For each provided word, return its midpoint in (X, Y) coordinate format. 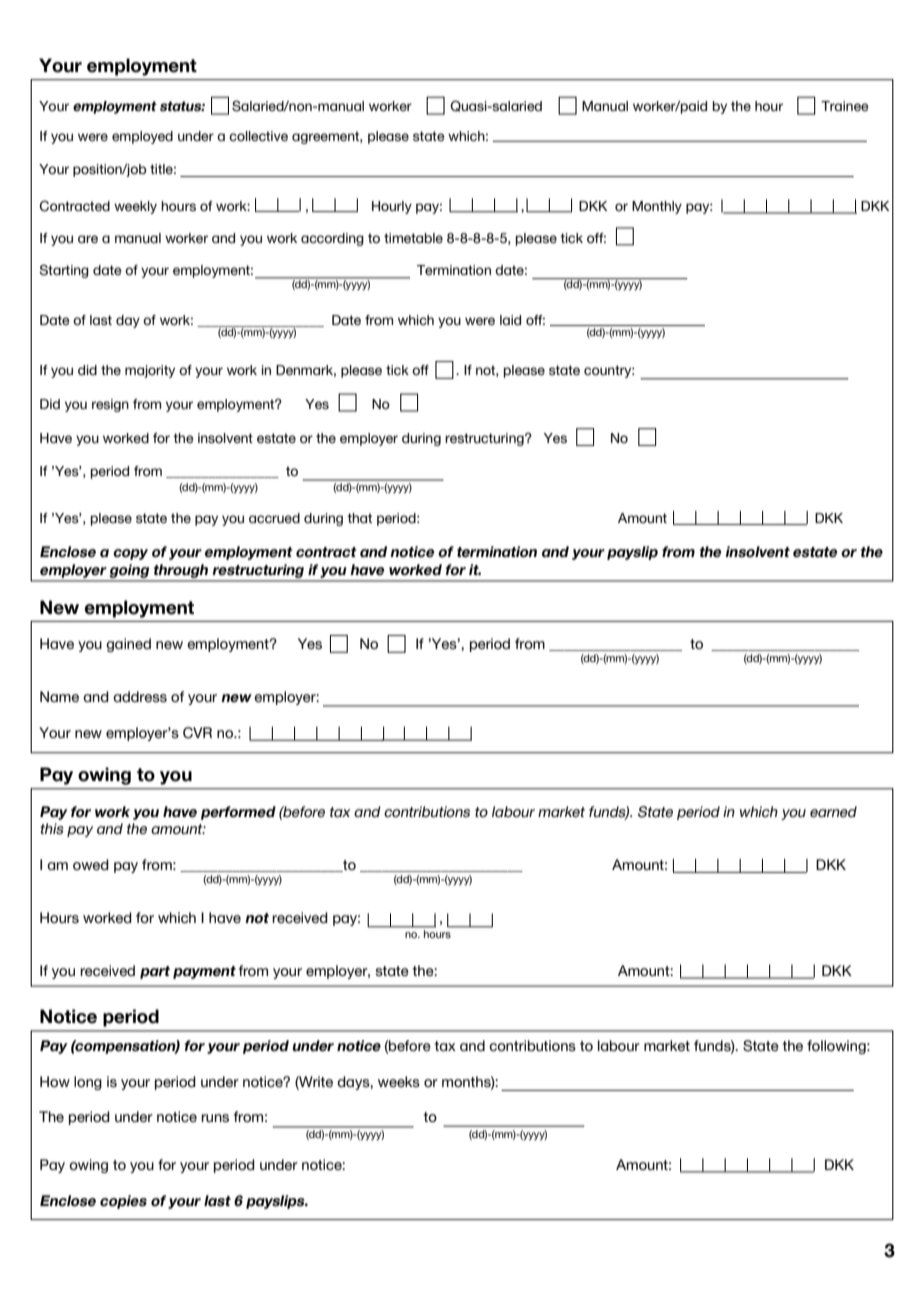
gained (128, 645)
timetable (413, 238)
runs (215, 1118)
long (88, 1083)
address (140, 696)
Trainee (845, 106)
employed (142, 137)
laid (510, 320)
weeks (399, 1081)
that (359, 518)
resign (110, 405)
